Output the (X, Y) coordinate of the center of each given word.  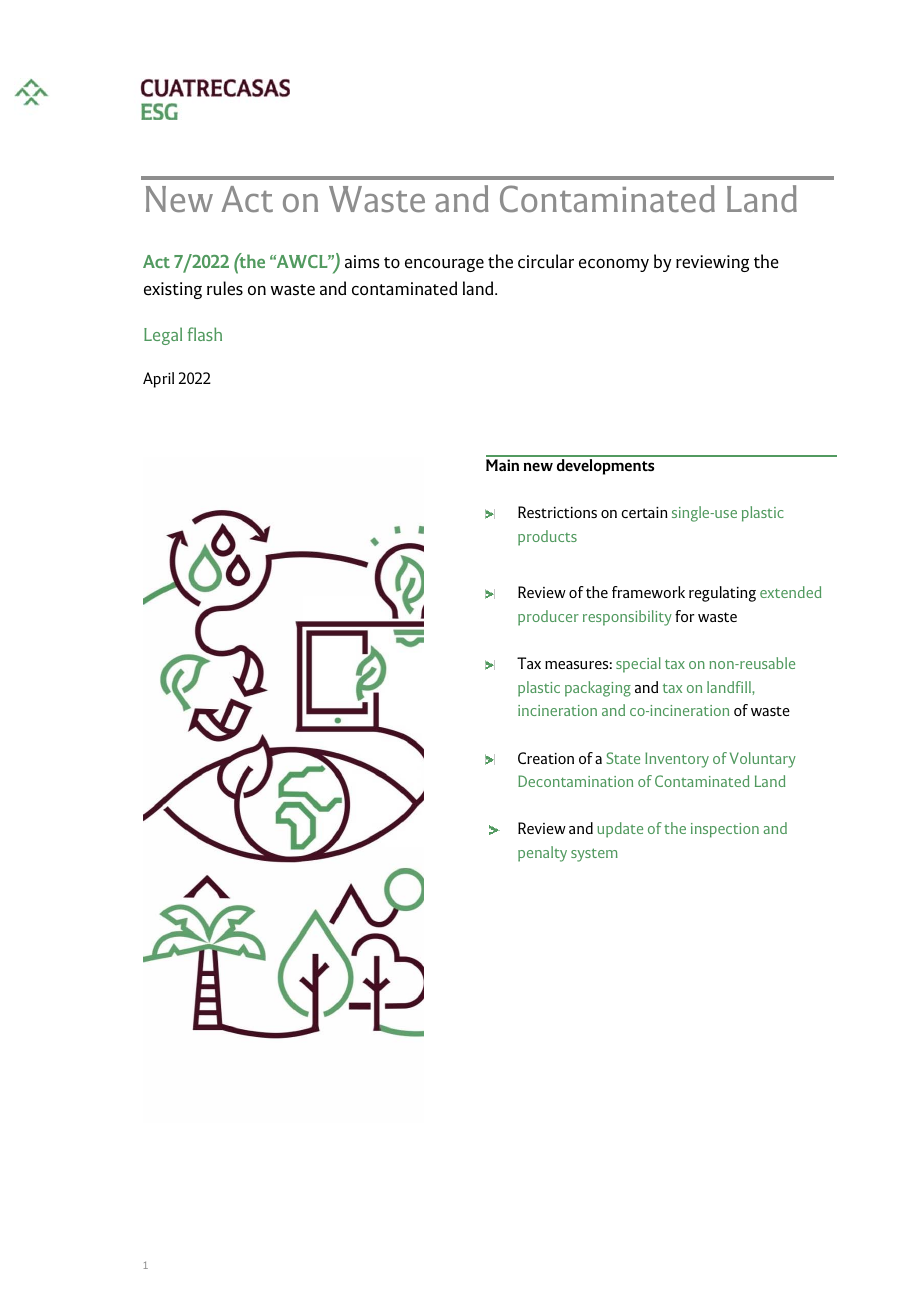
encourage (444, 265)
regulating (722, 594)
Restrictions (557, 512)
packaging (598, 689)
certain (645, 512)
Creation (546, 758)
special (638, 665)
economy (614, 265)
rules (225, 288)
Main (502, 465)
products (547, 538)
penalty (542, 854)
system (594, 855)
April (158, 380)
